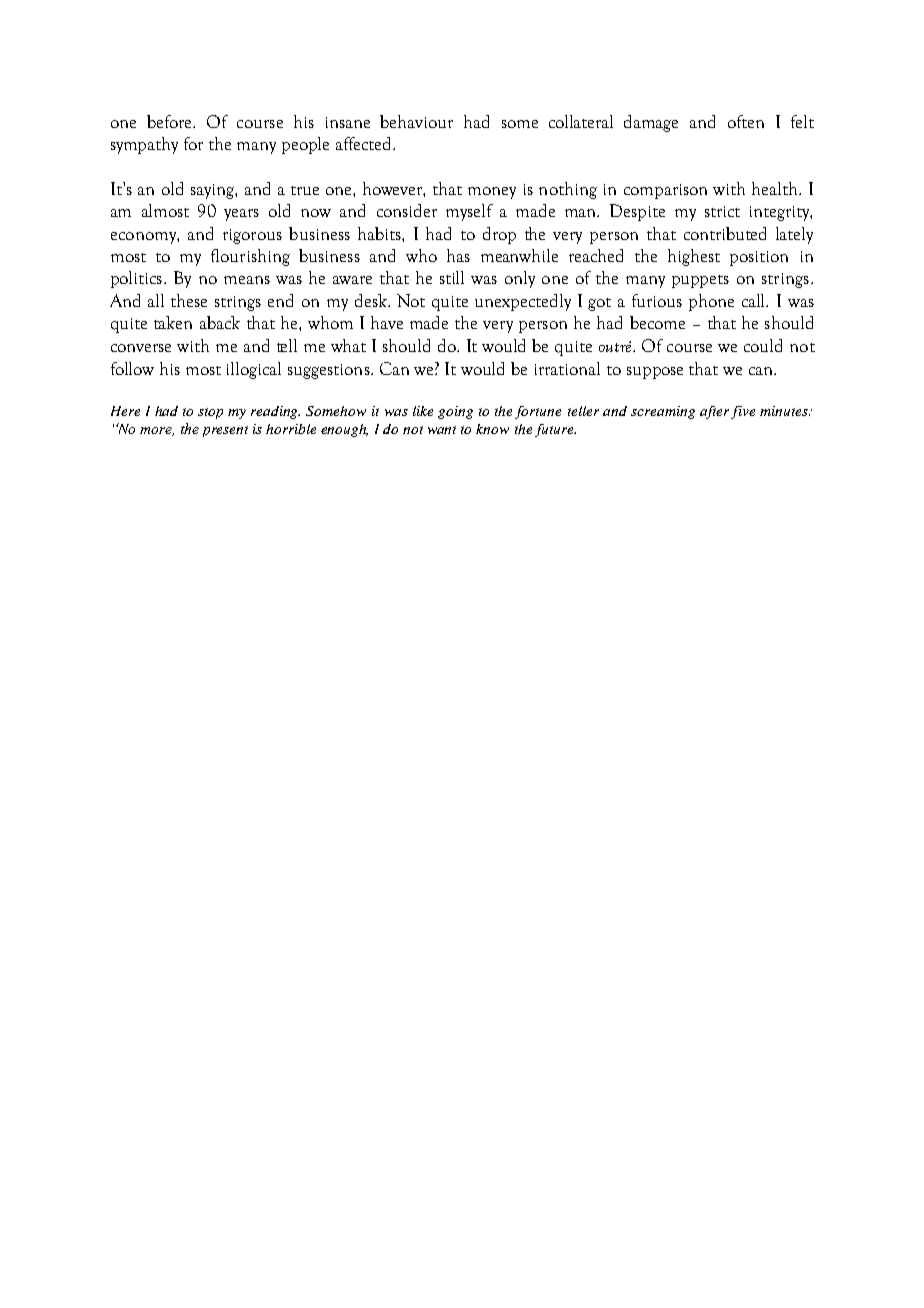 Image resolution: width=924 pixels, height=1308 pixels. Describe the element at coordinates (442, 430) in the screenshot. I see `want` at that location.
